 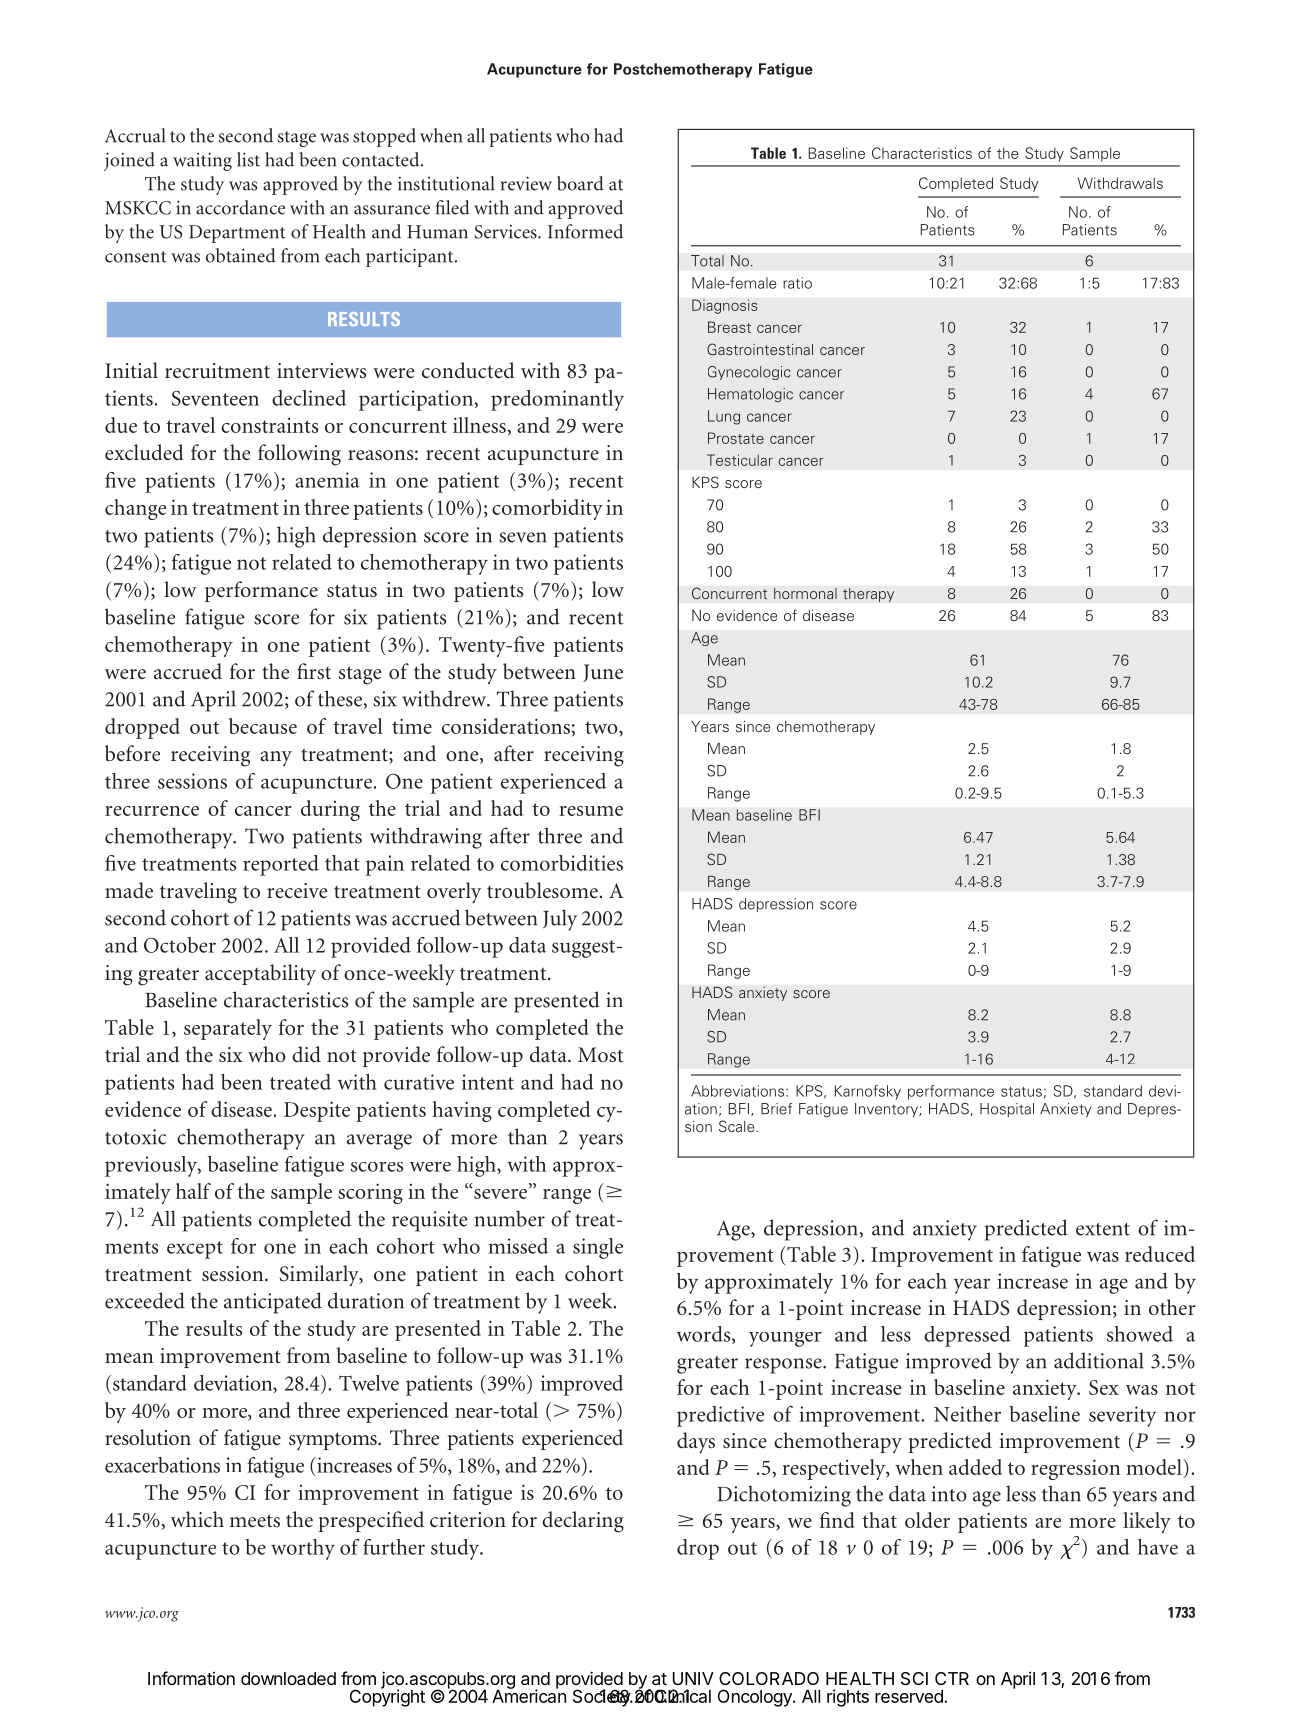 I want to click on list, so click(x=248, y=159).
